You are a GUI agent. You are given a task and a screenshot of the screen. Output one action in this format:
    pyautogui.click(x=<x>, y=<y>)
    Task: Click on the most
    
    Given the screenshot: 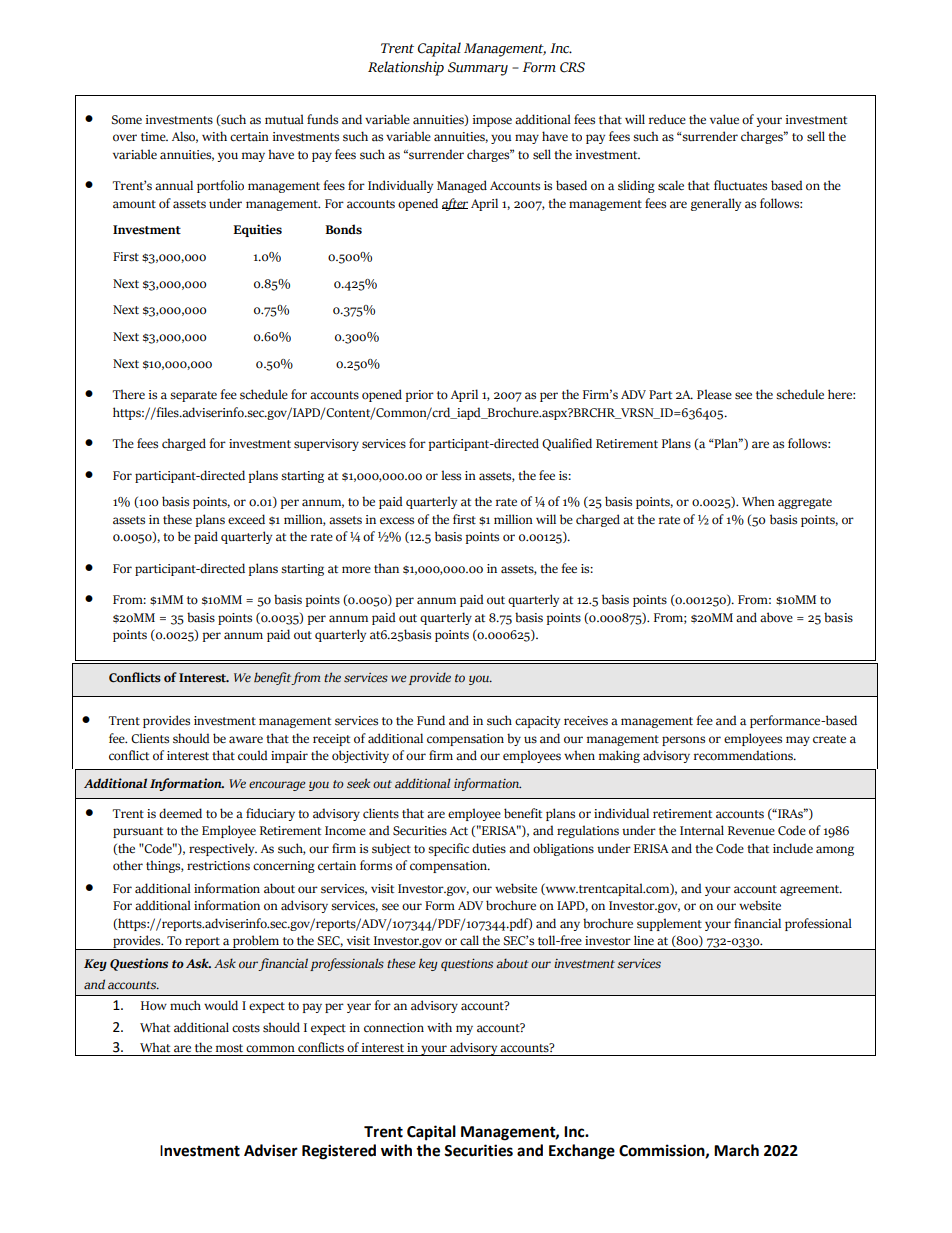 What is the action you would take?
    pyautogui.click(x=229, y=1048)
